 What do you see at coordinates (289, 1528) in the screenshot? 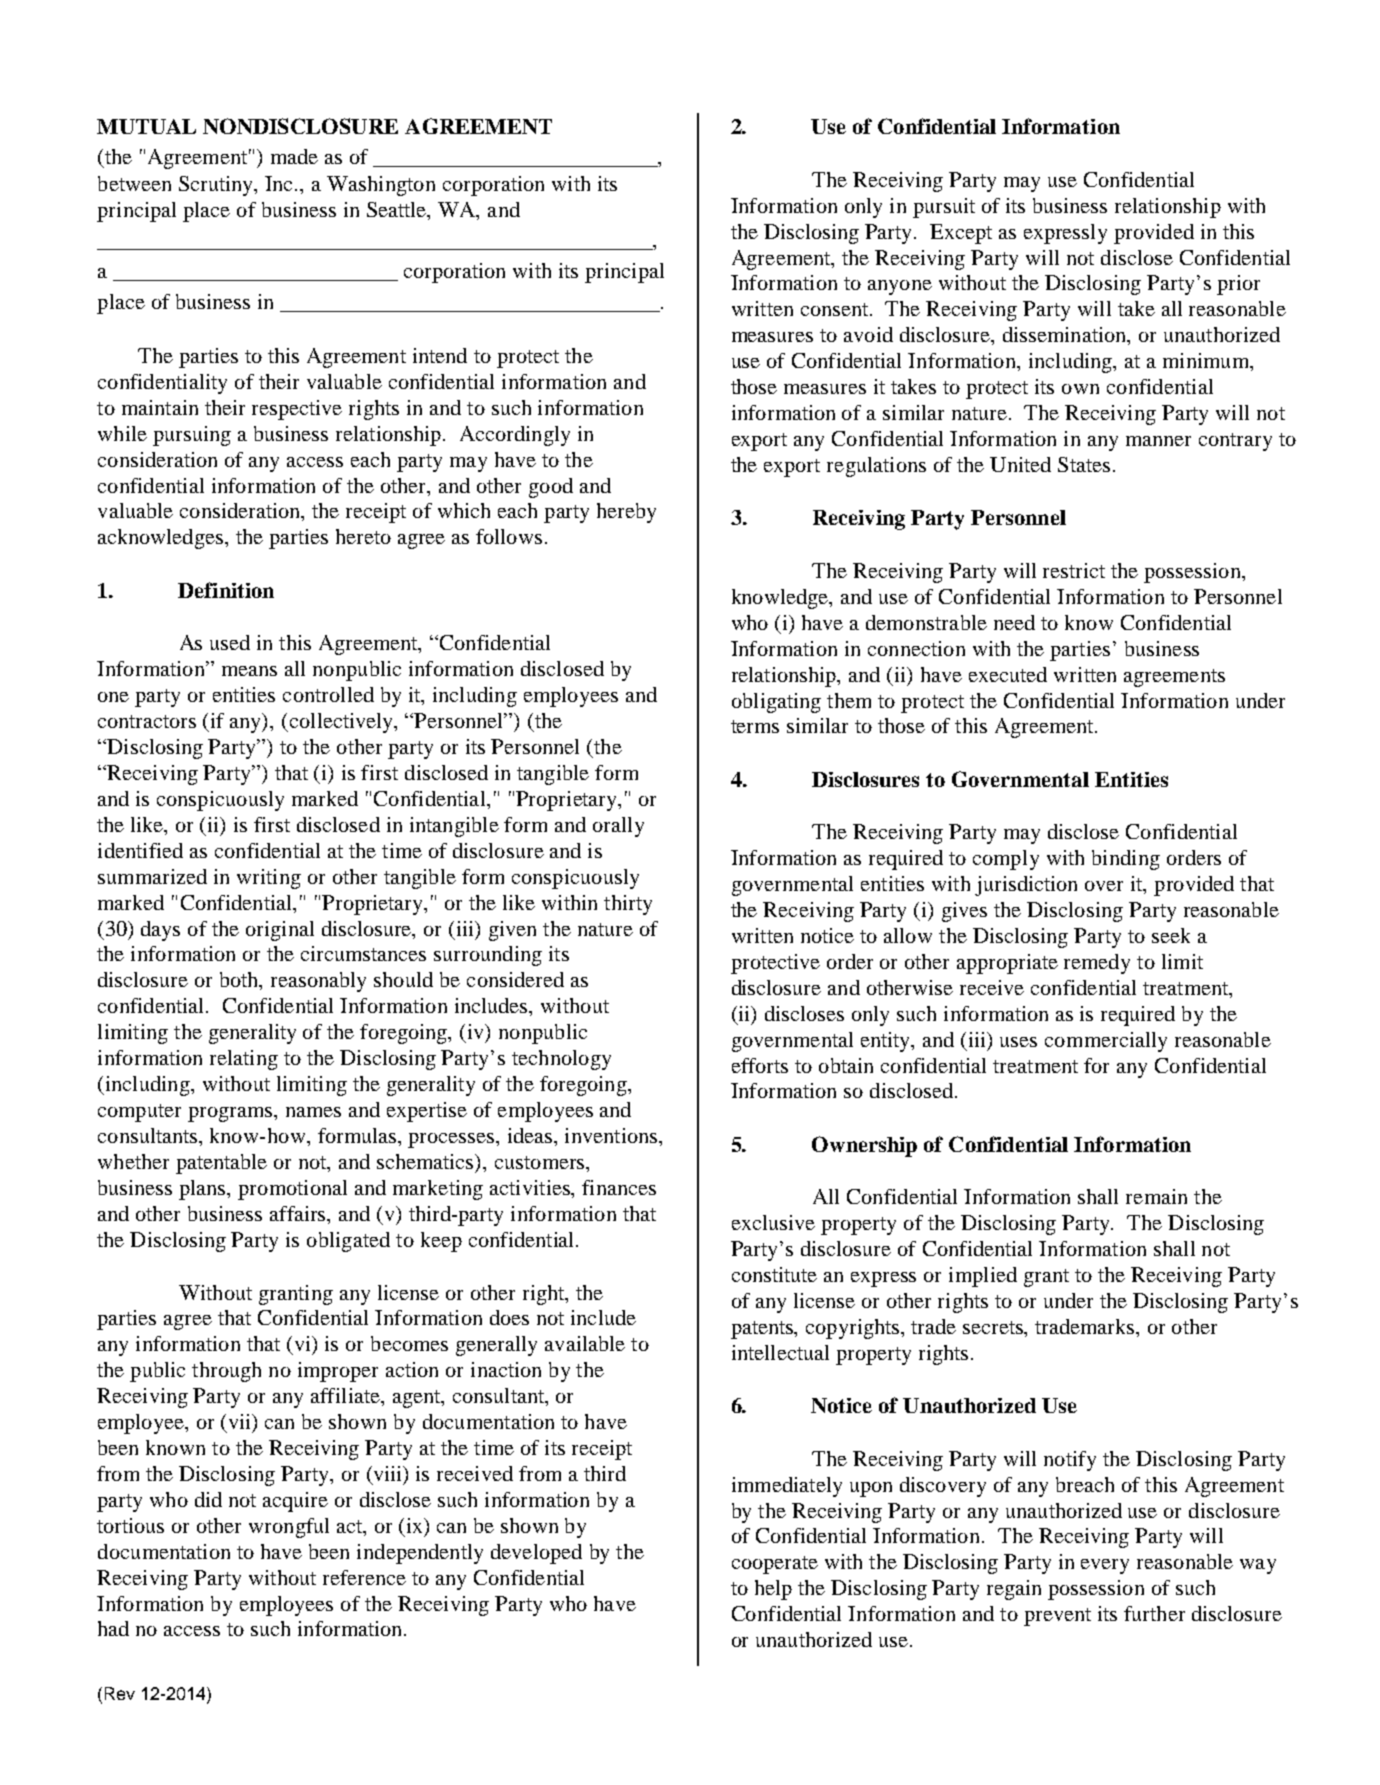
I see `wrongful` at bounding box center [289, 1528].
